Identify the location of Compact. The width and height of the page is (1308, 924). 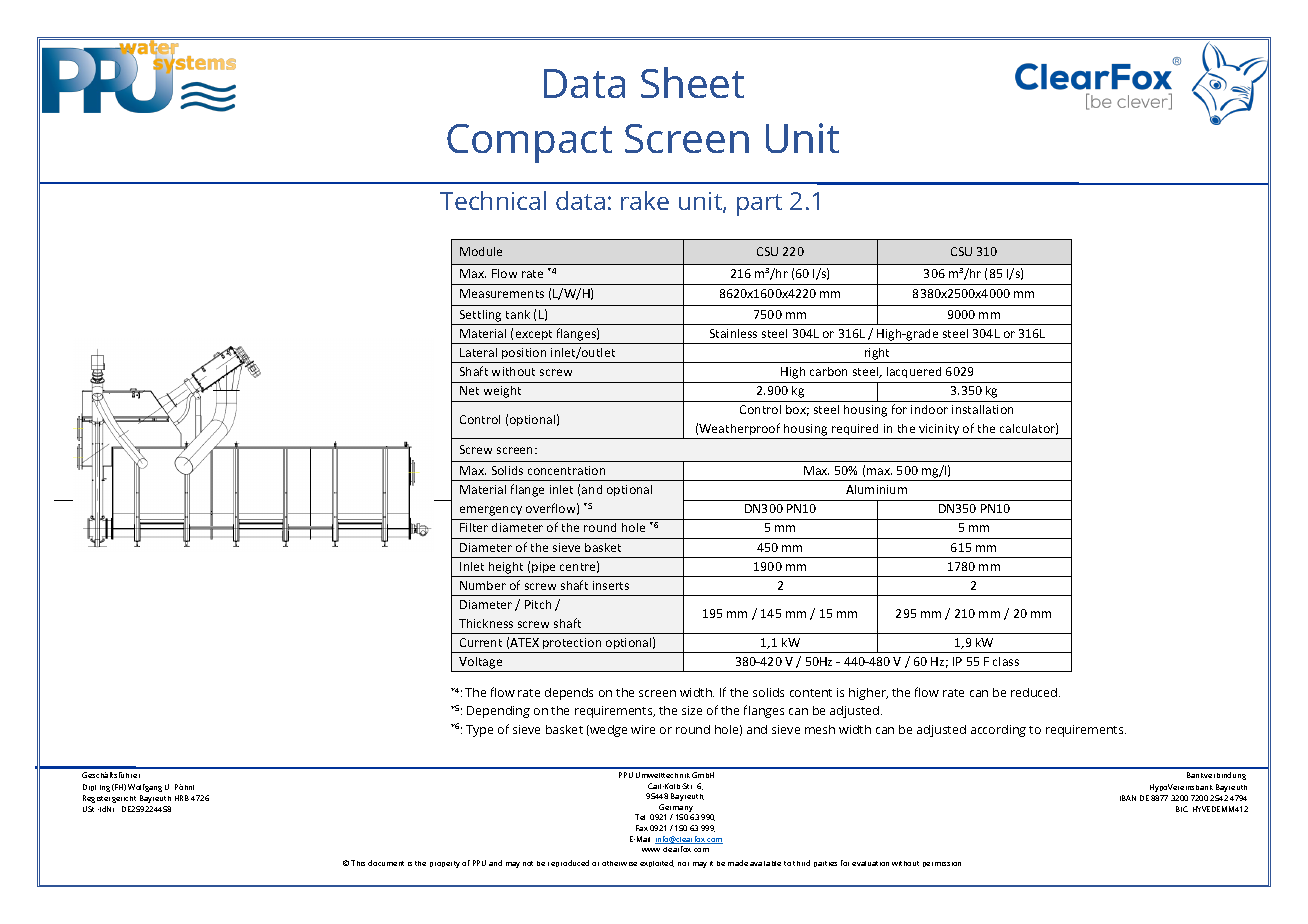
(529, 143).
